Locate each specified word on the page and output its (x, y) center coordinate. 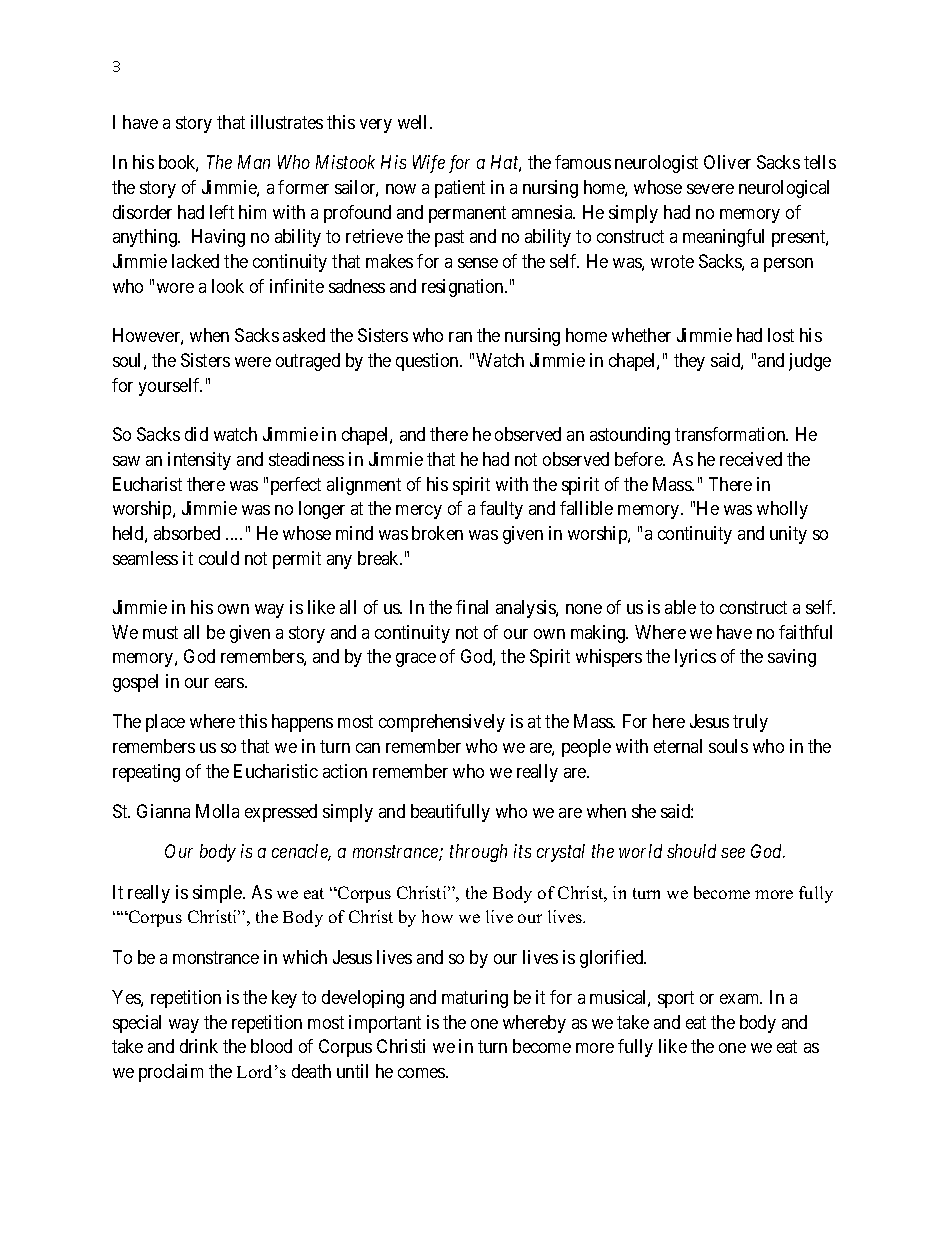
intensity (199, 461)
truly (750, 723)
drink (199, 1046)
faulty (501, 510)
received (751, 459)
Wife (429, 164)
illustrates (287, 122)
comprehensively (442, 723)
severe (710, 189)
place (165, 723)
